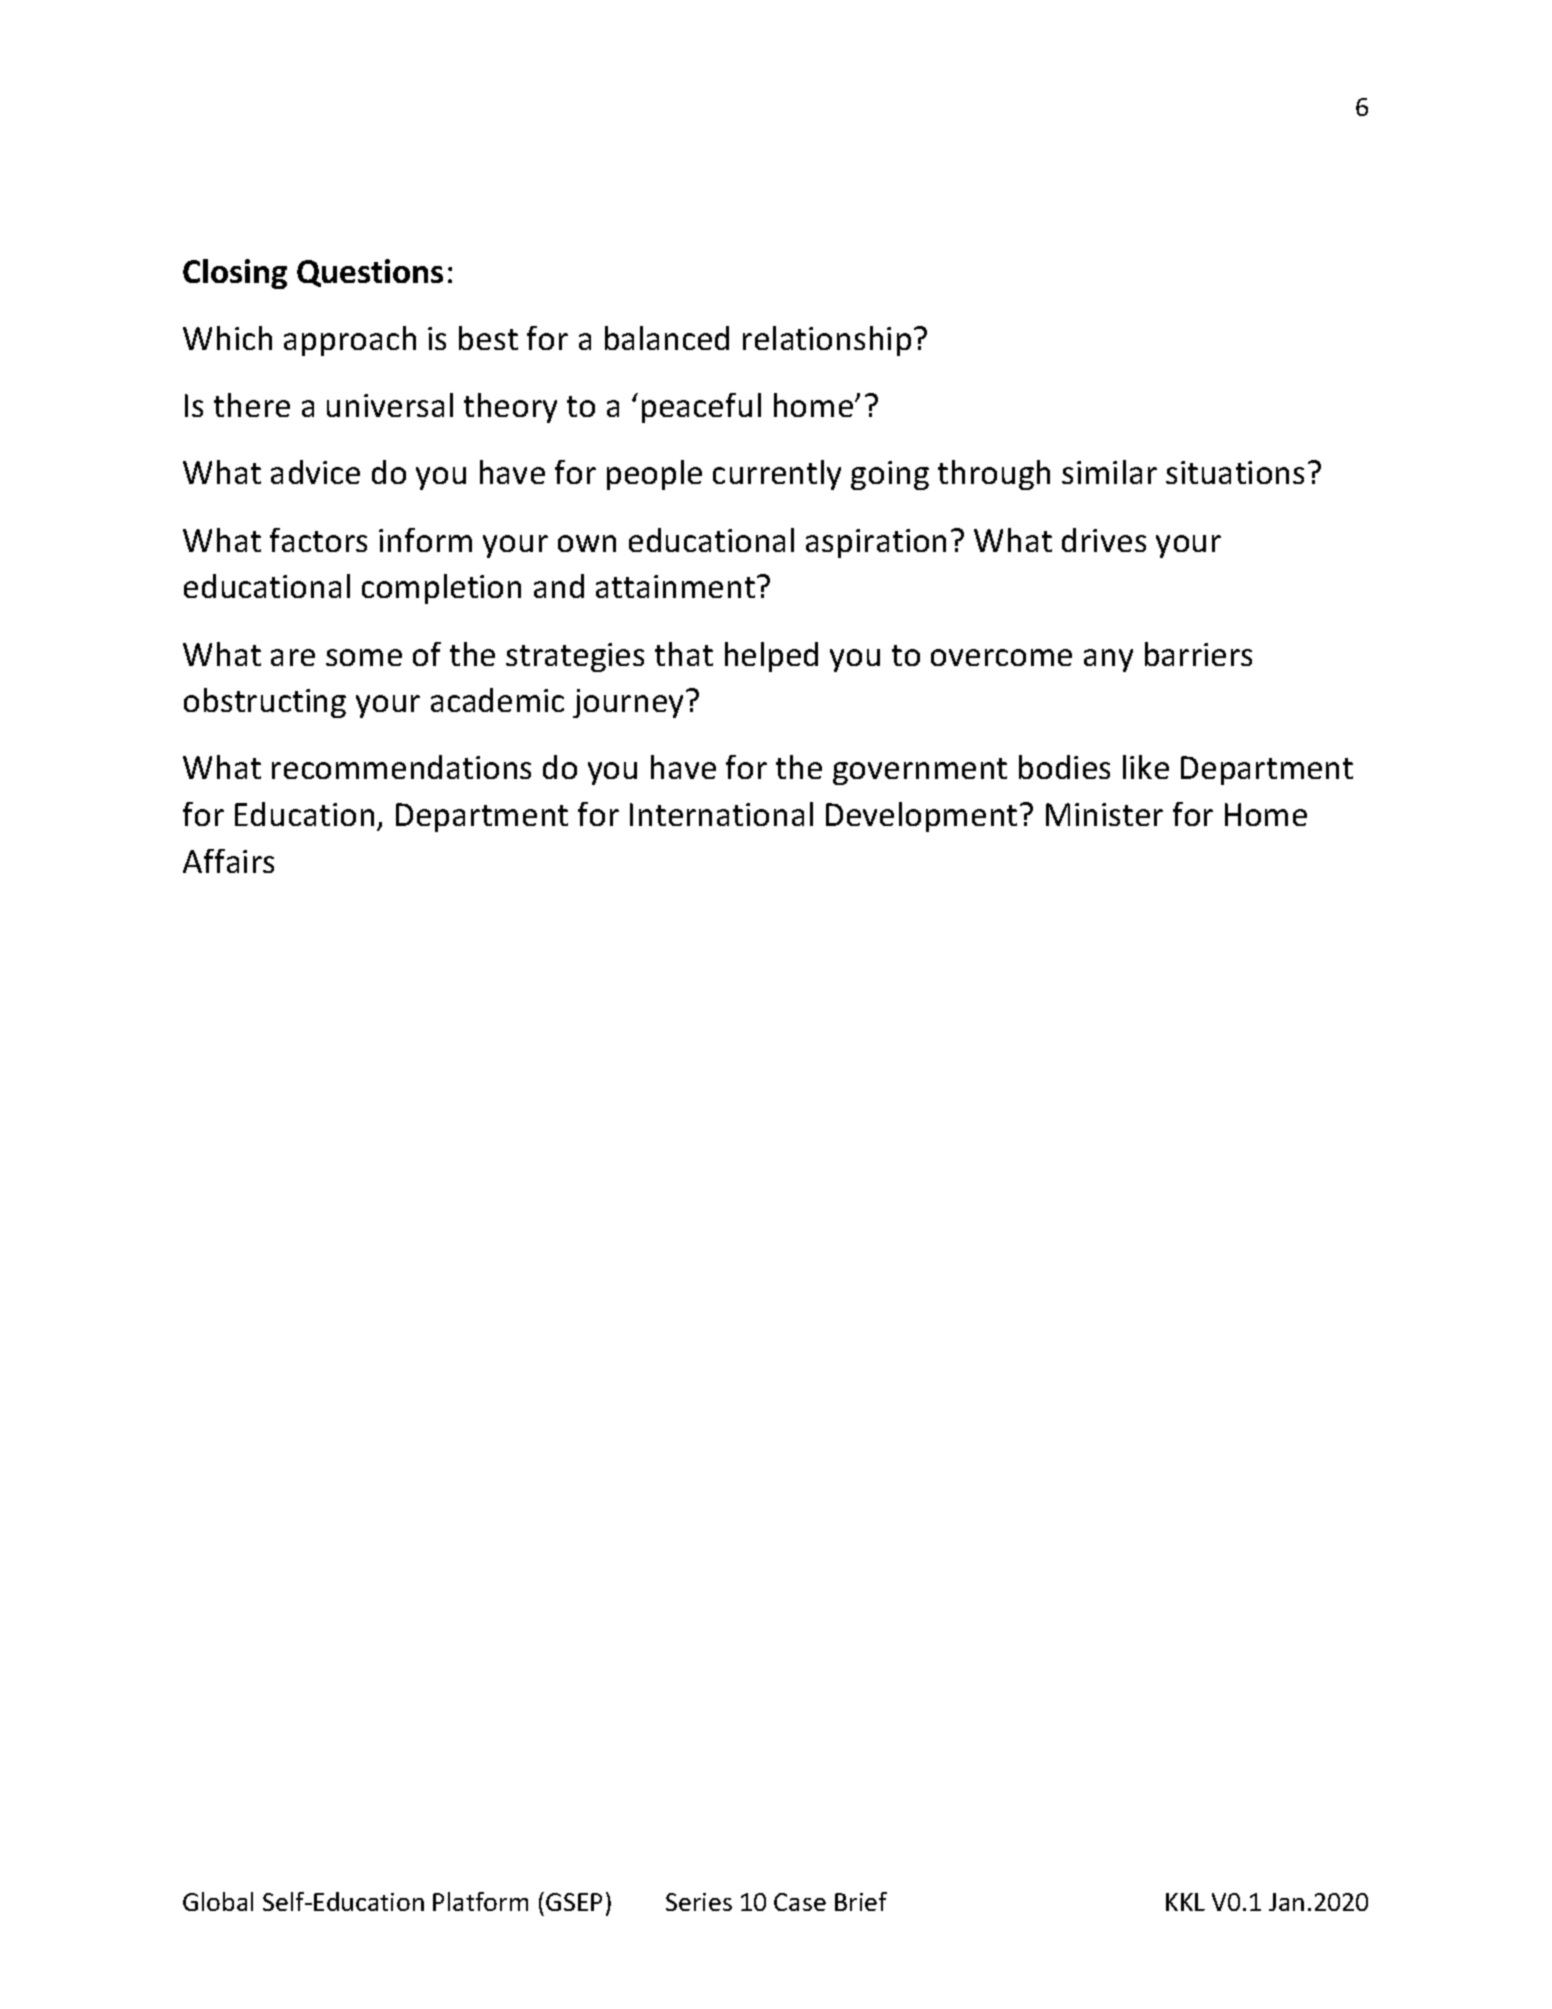 The width and height of the document is (1552, 2009). What do you see at coordinates (861, 1901) in the document?
I see `Brief` at bounding box center [861, 1901].
